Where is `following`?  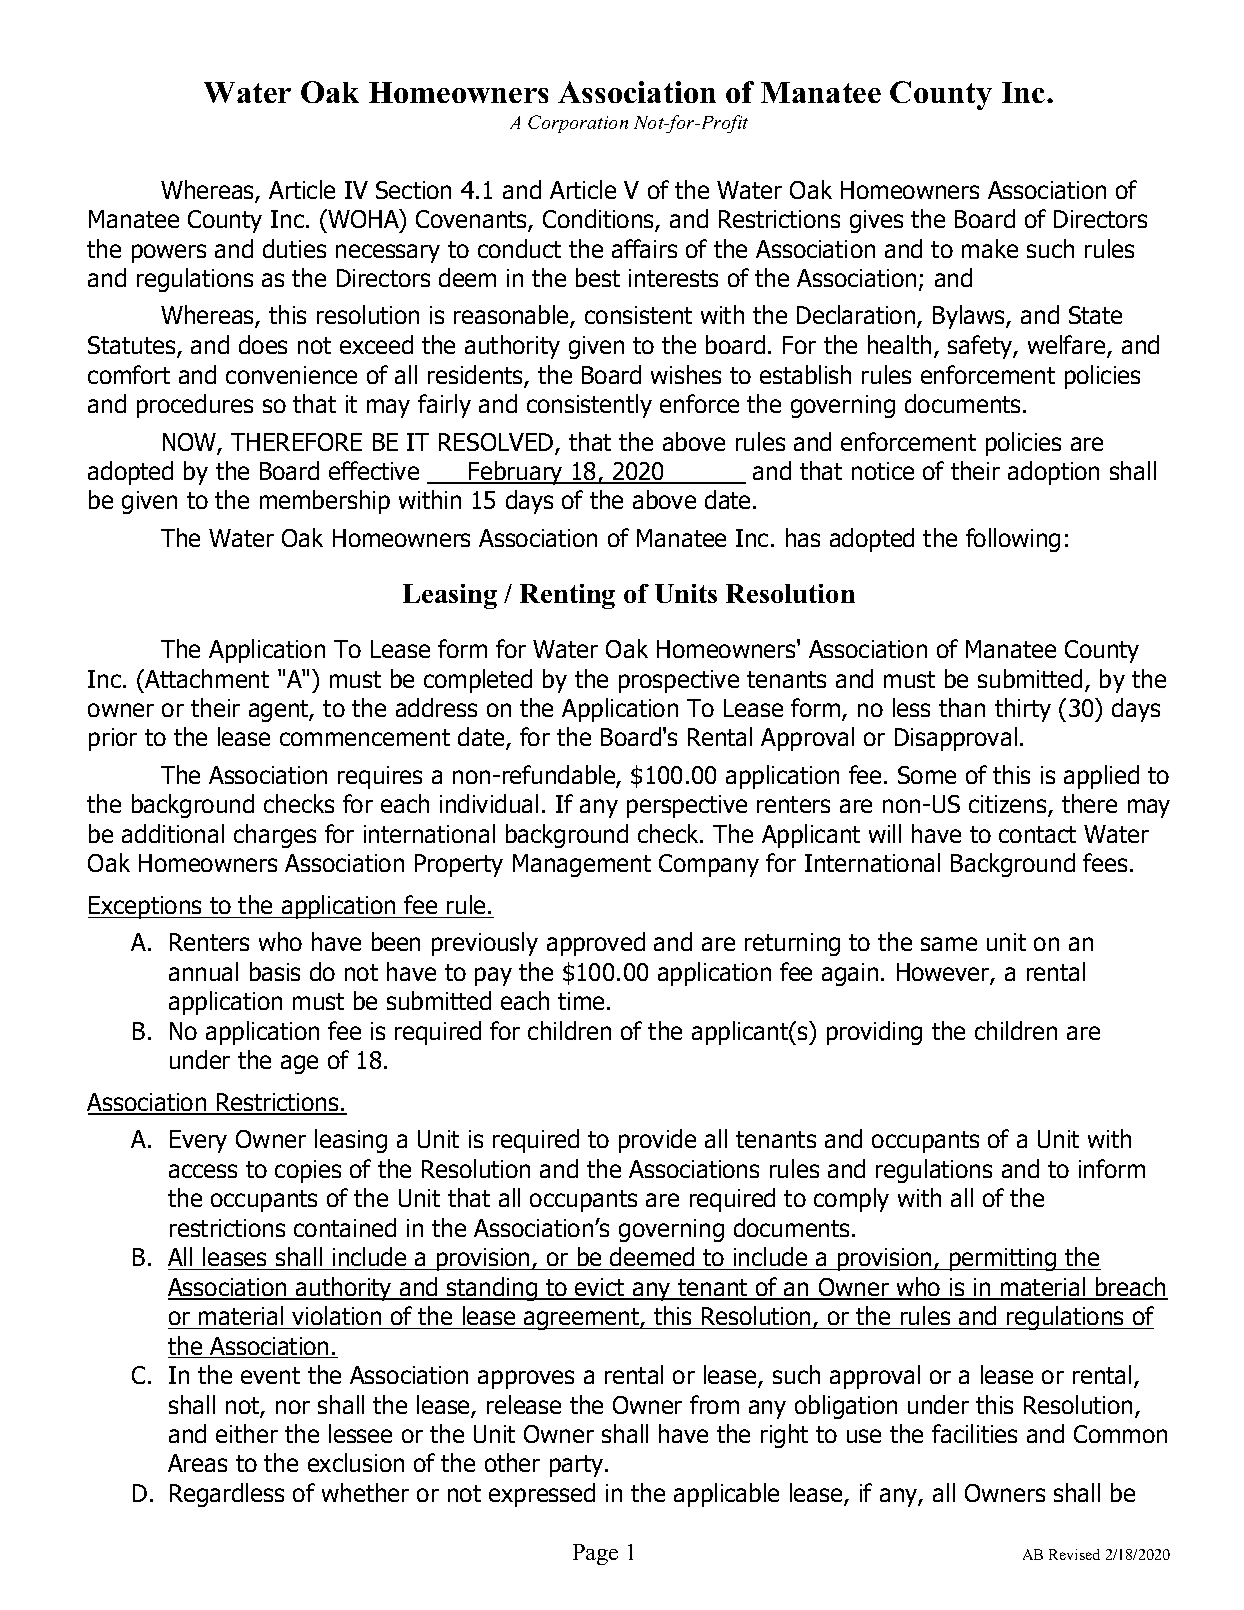
following is located at coordinates (1013, 540).
